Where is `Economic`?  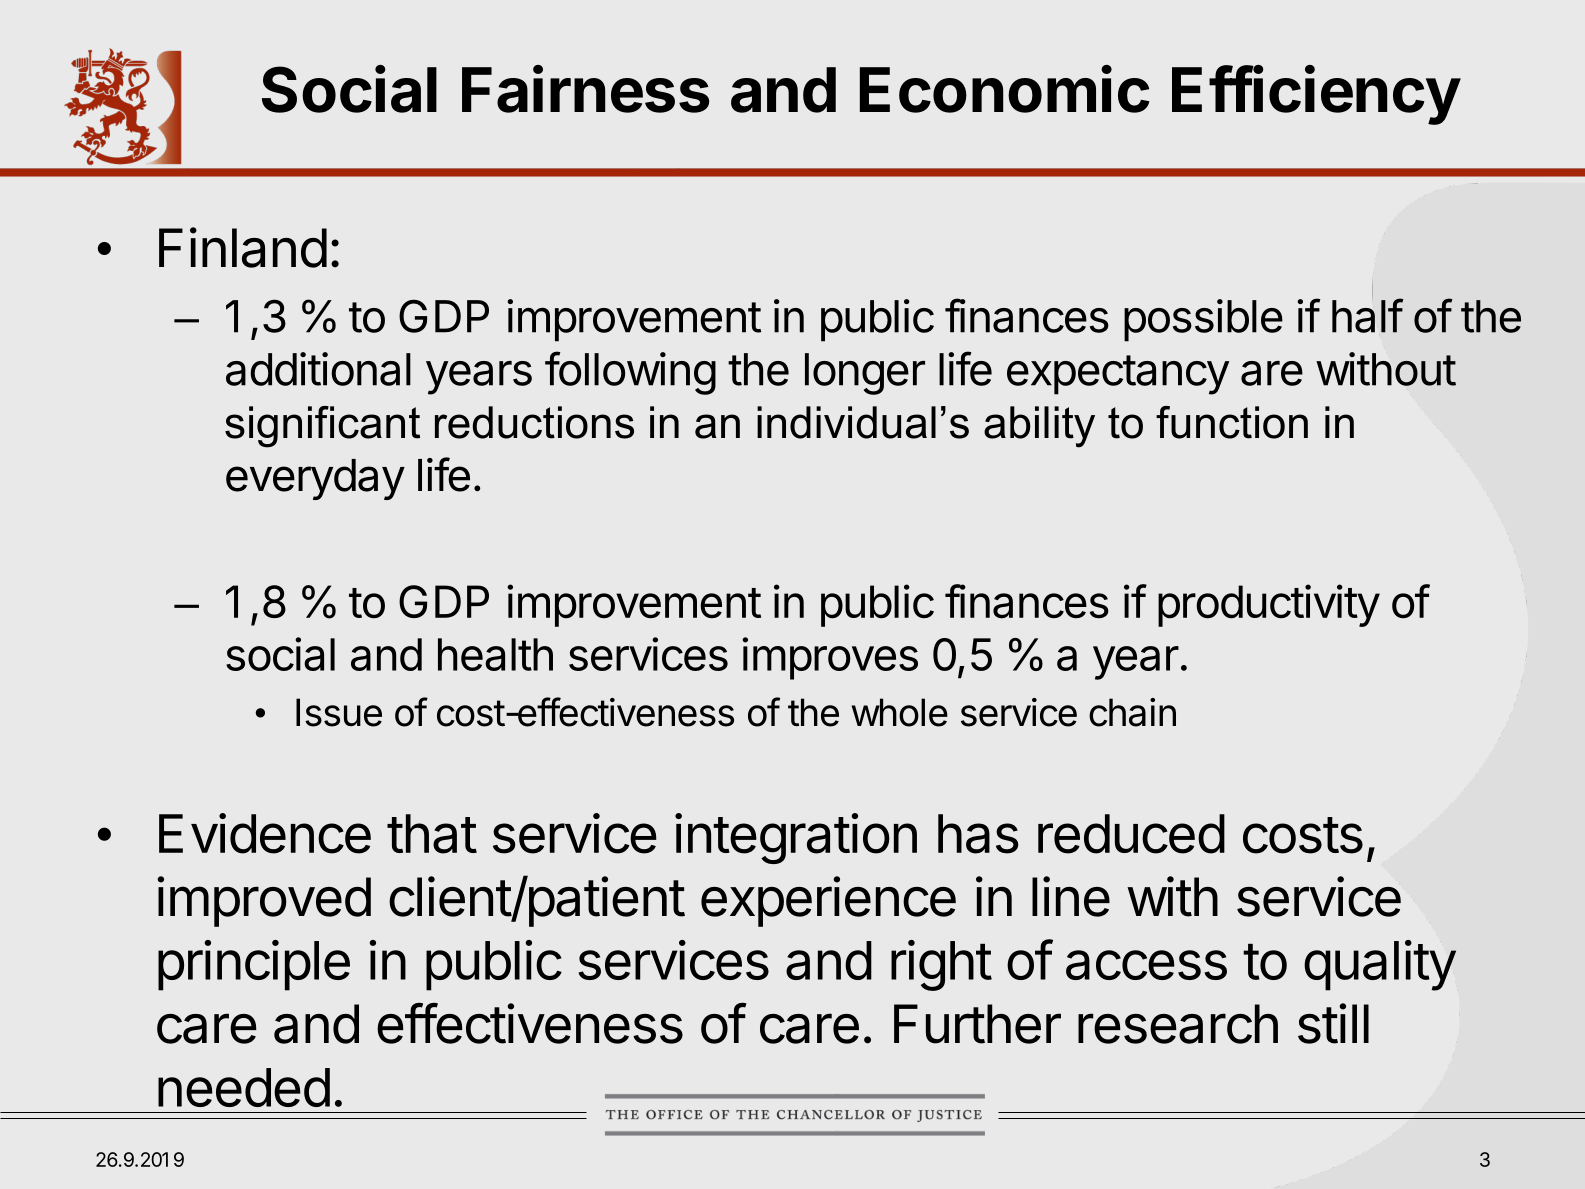
Economic is located at coordinates (1005, 89).
